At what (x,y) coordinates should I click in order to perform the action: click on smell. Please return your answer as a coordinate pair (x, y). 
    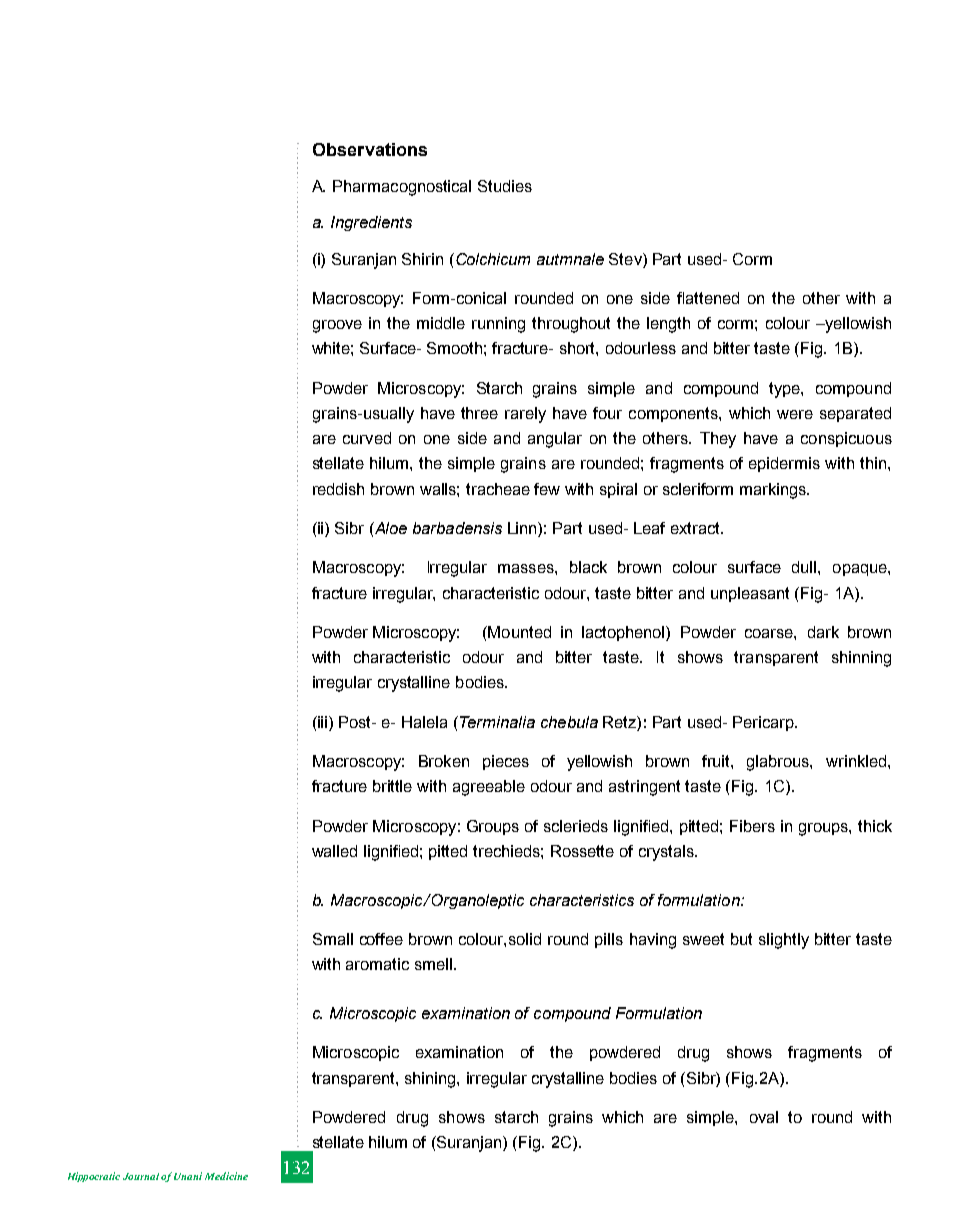
    Looking at the image, I should click on (433, 964).
